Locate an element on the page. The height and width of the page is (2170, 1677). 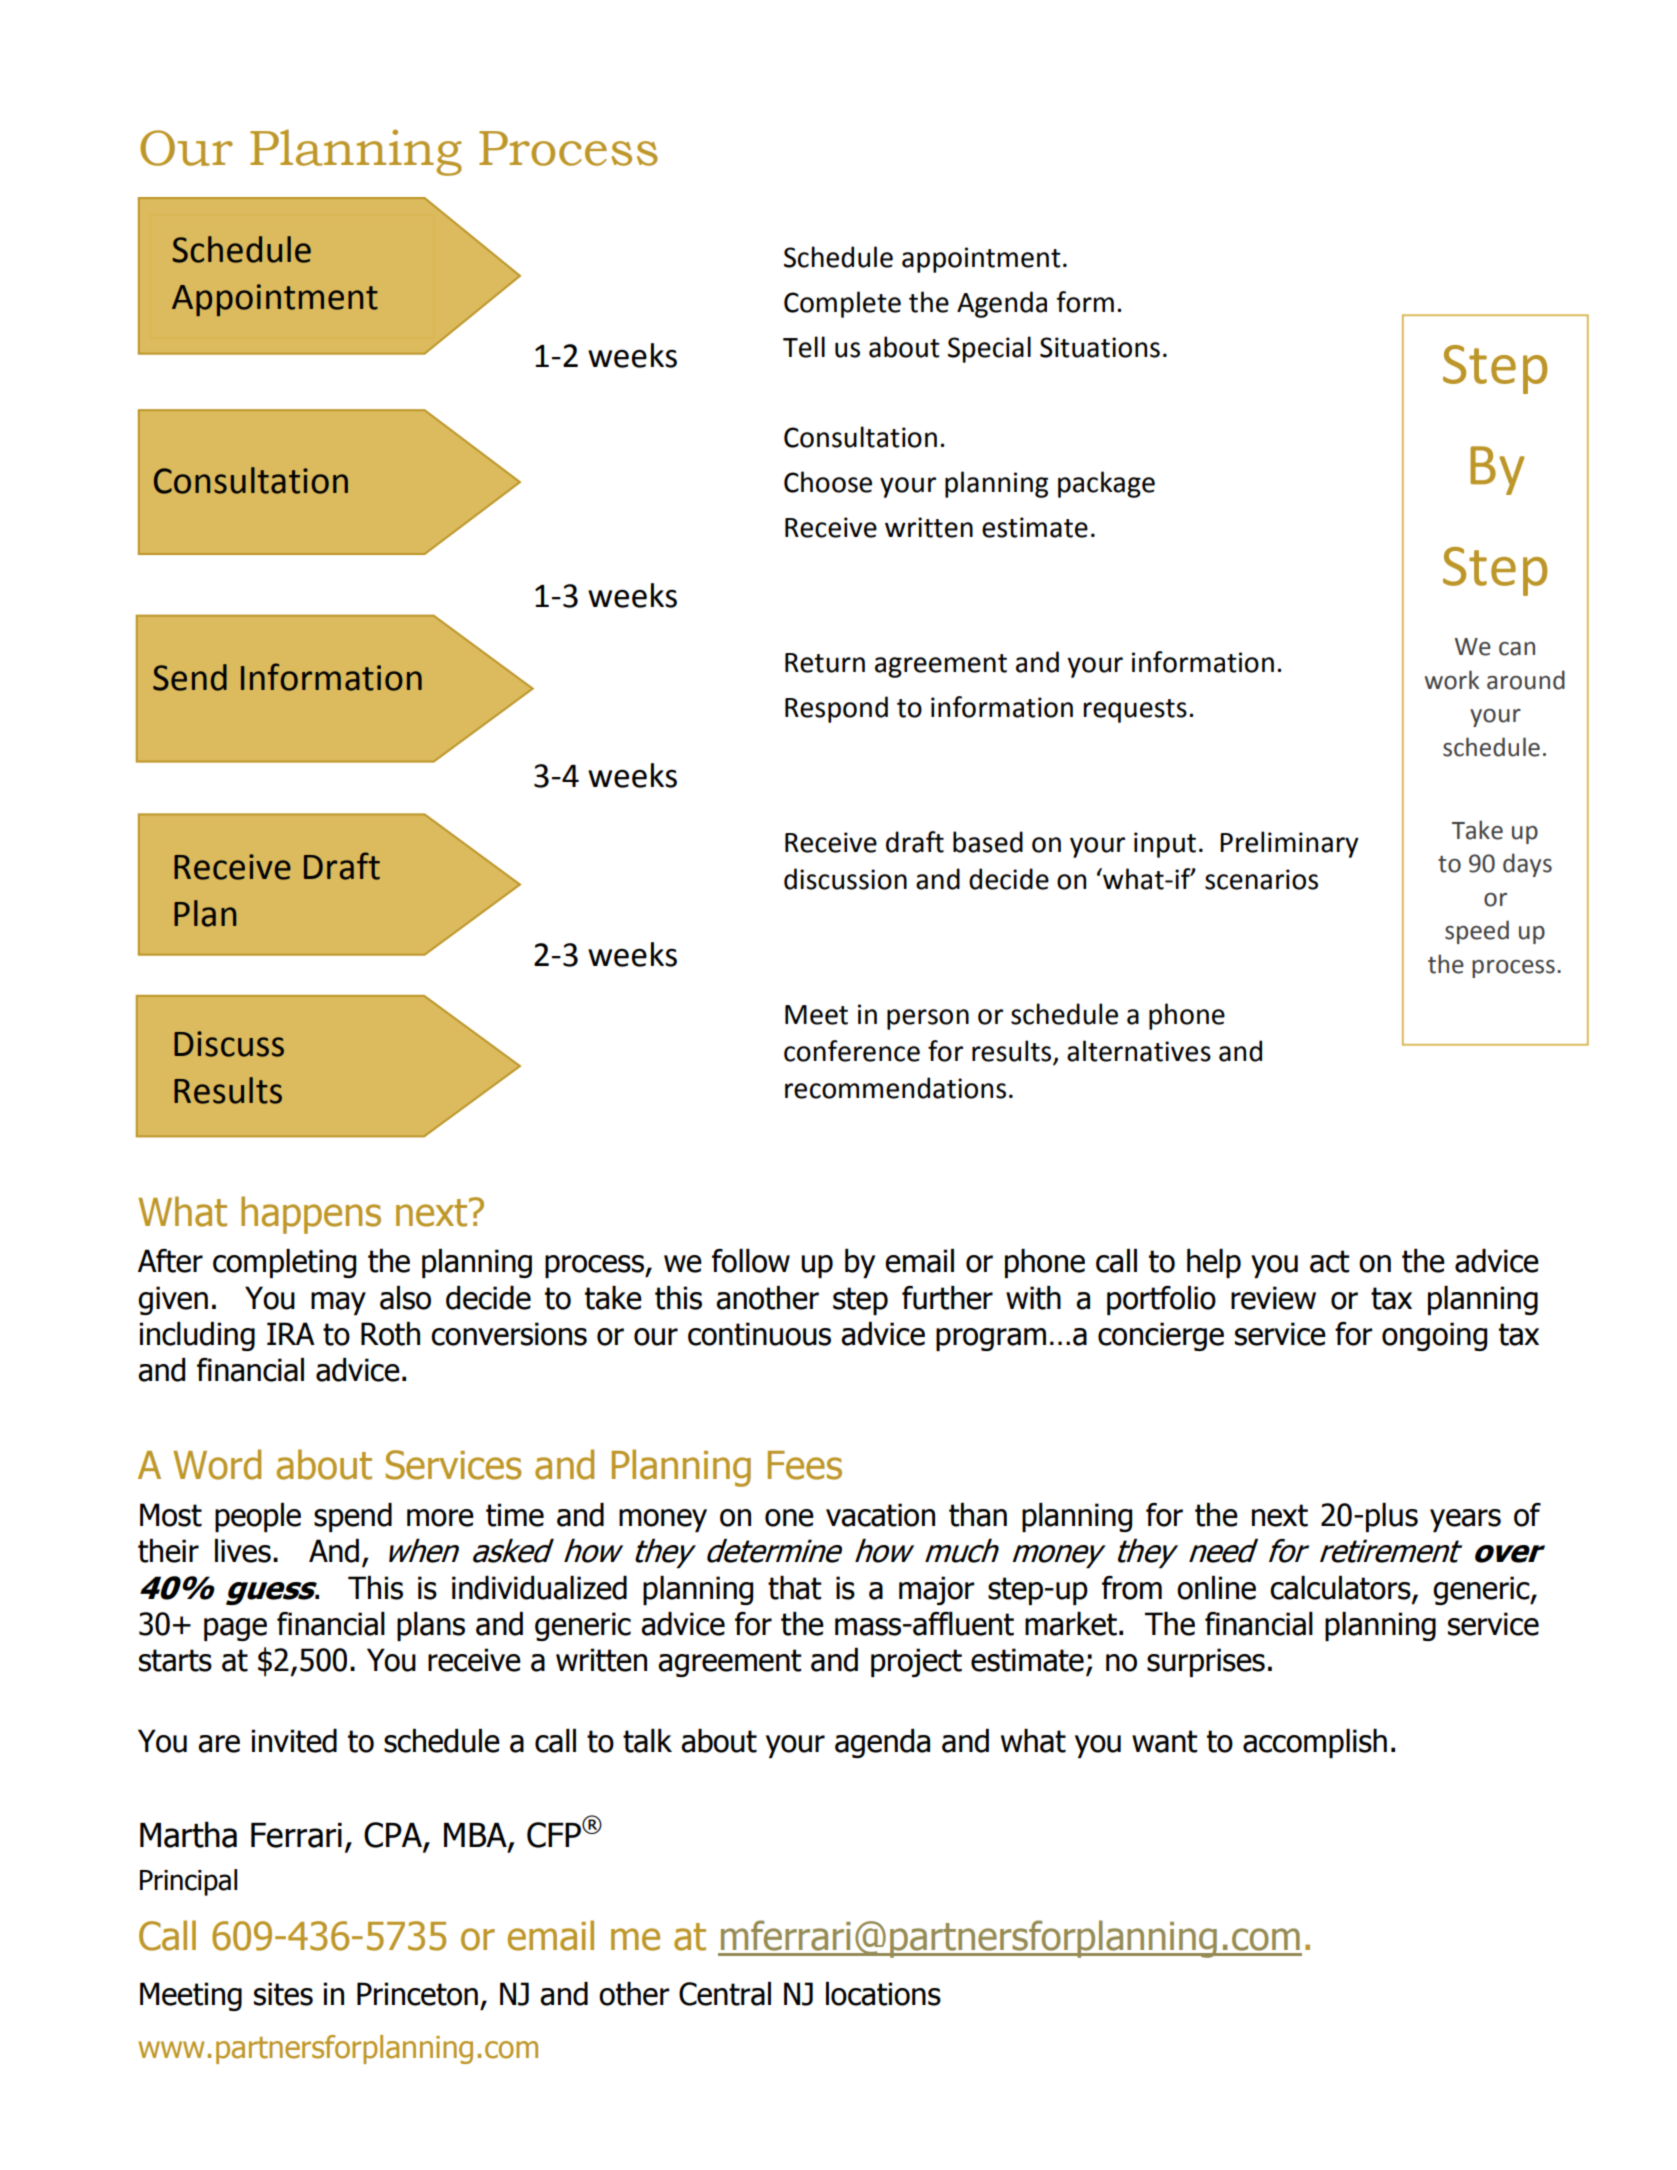
Send is located at coordinates (190, 677).
